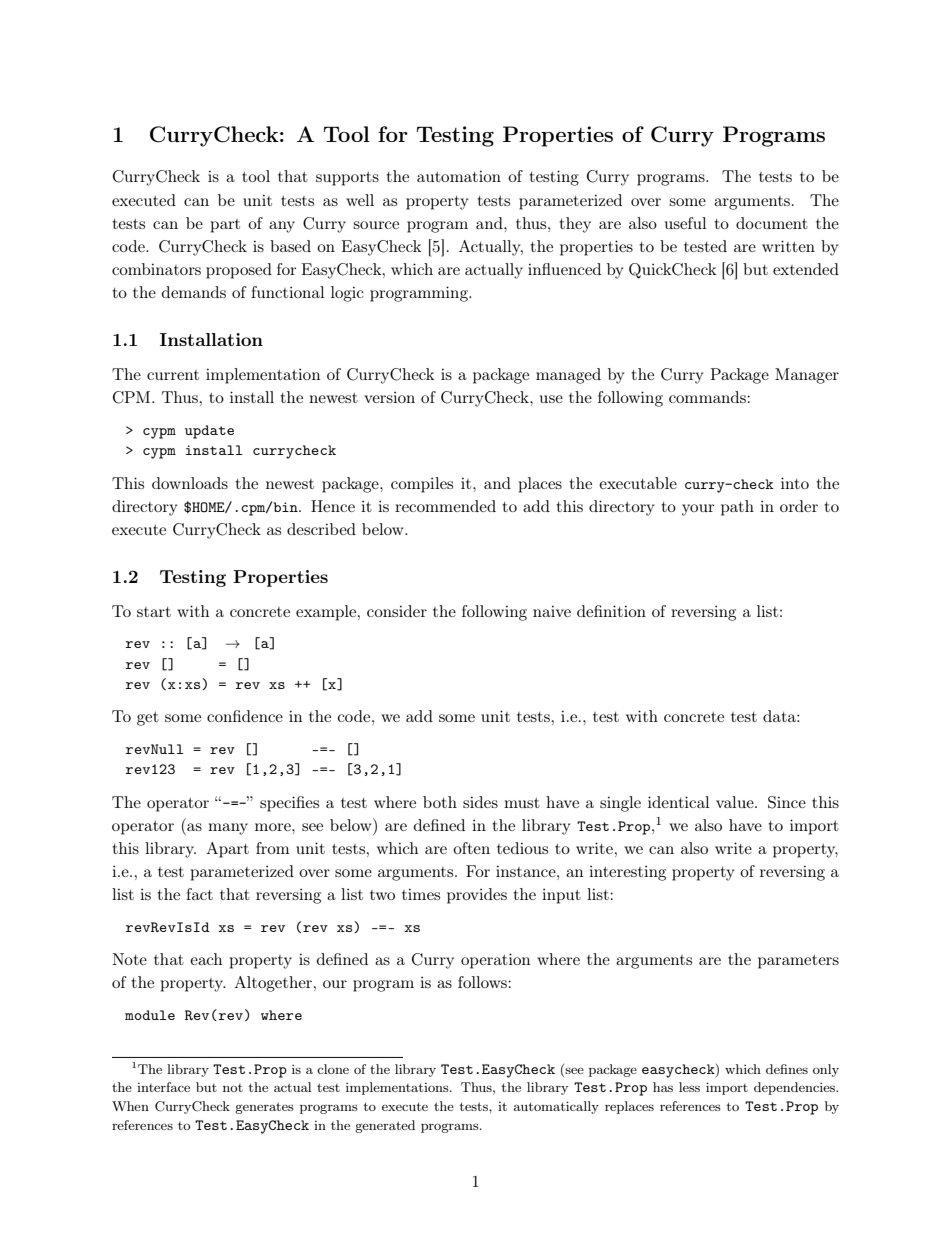 This screenshot has height=1233, width=952. I want to click on naive, so click(552, 611).
